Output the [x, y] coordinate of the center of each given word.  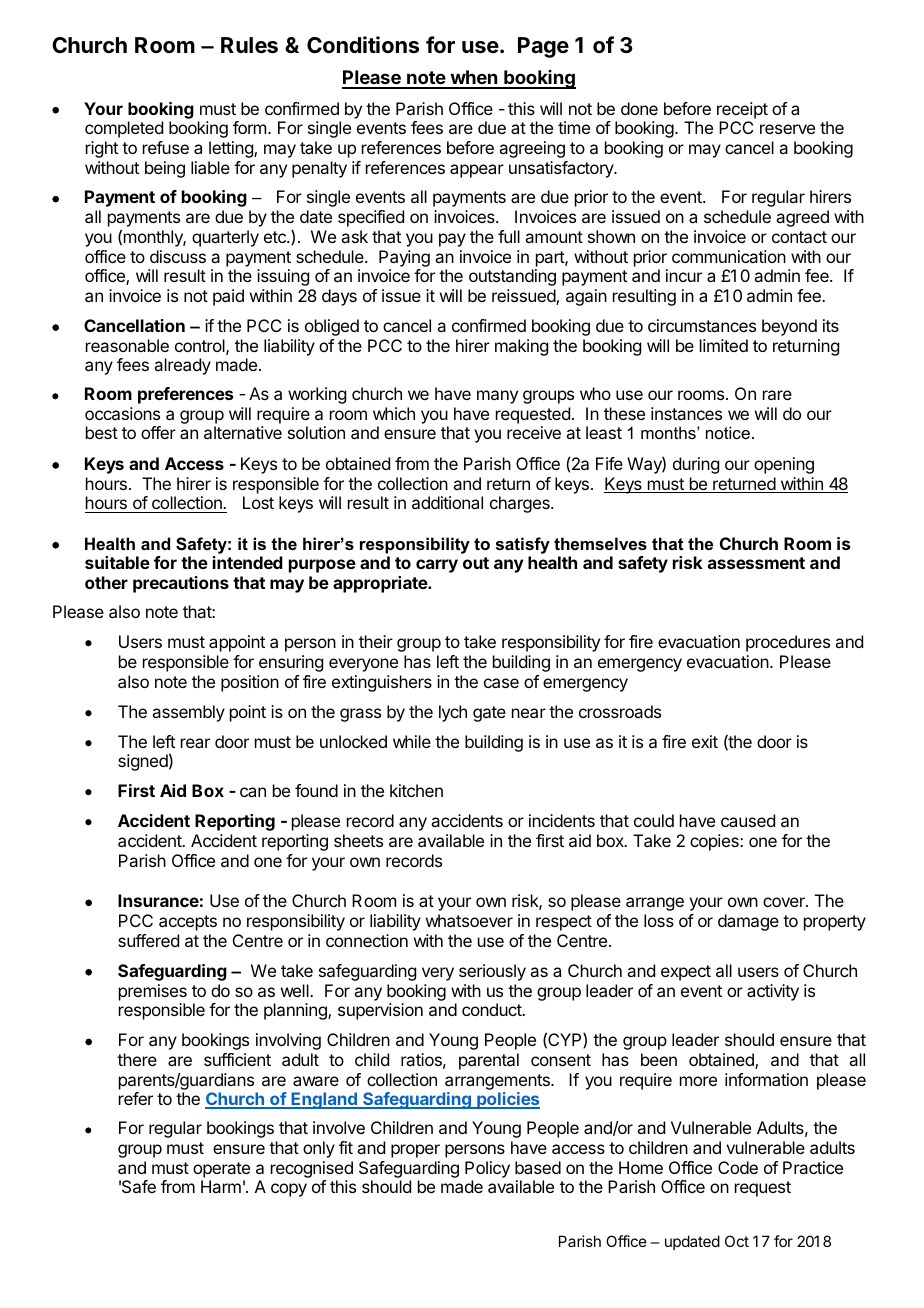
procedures [788, 643]
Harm [221, 1186]
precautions [181, 584]
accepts [188, 923]
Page [543, 47]
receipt [742, 110]
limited [724, 345]
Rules [249, 45]
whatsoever [469, 920]
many [497, 397]
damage [748, 922]
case [501, 683]
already [182, 366]
